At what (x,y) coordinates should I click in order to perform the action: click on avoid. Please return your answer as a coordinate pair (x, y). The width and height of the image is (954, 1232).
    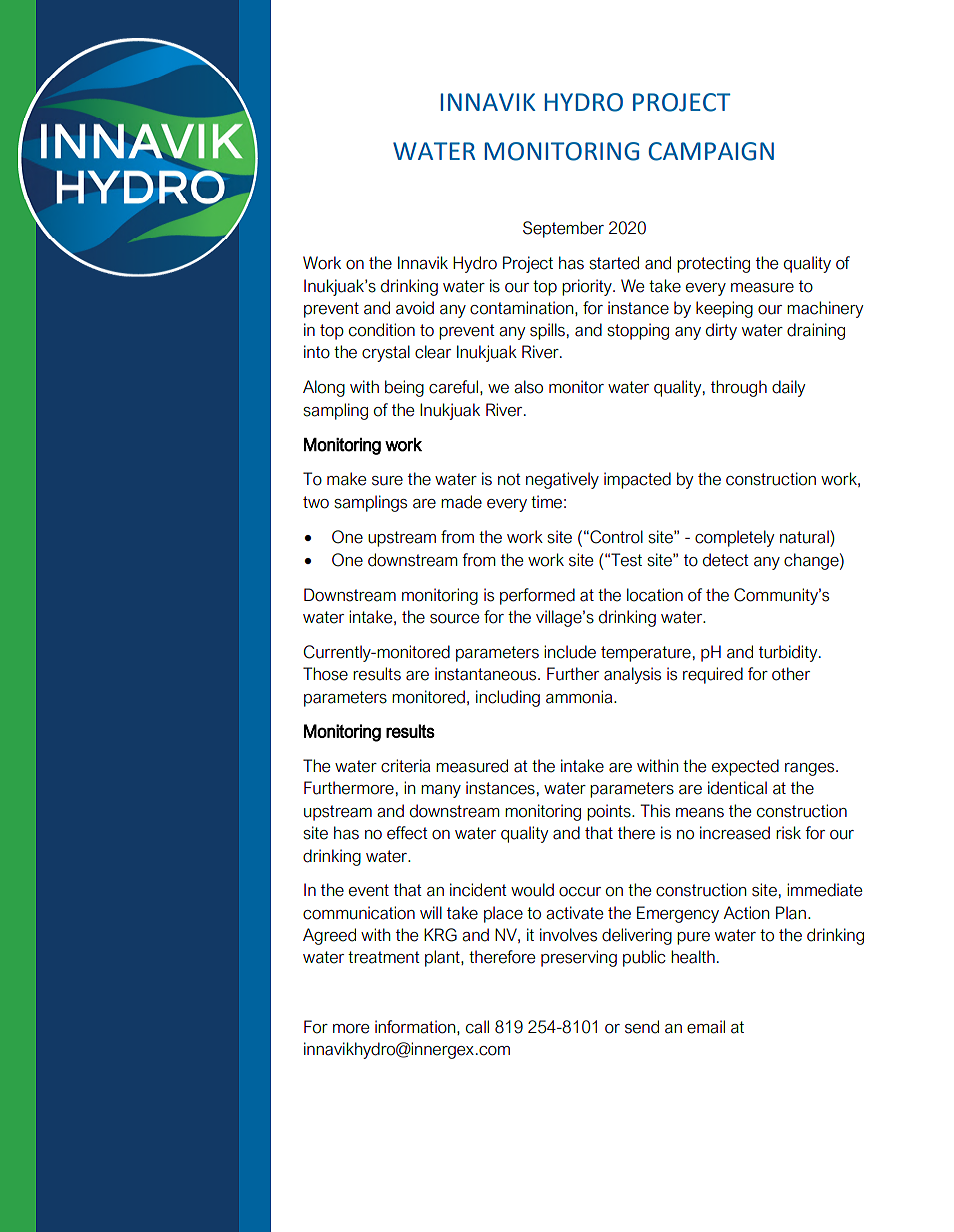
    Looking at the image, I should click on (415, 308).
